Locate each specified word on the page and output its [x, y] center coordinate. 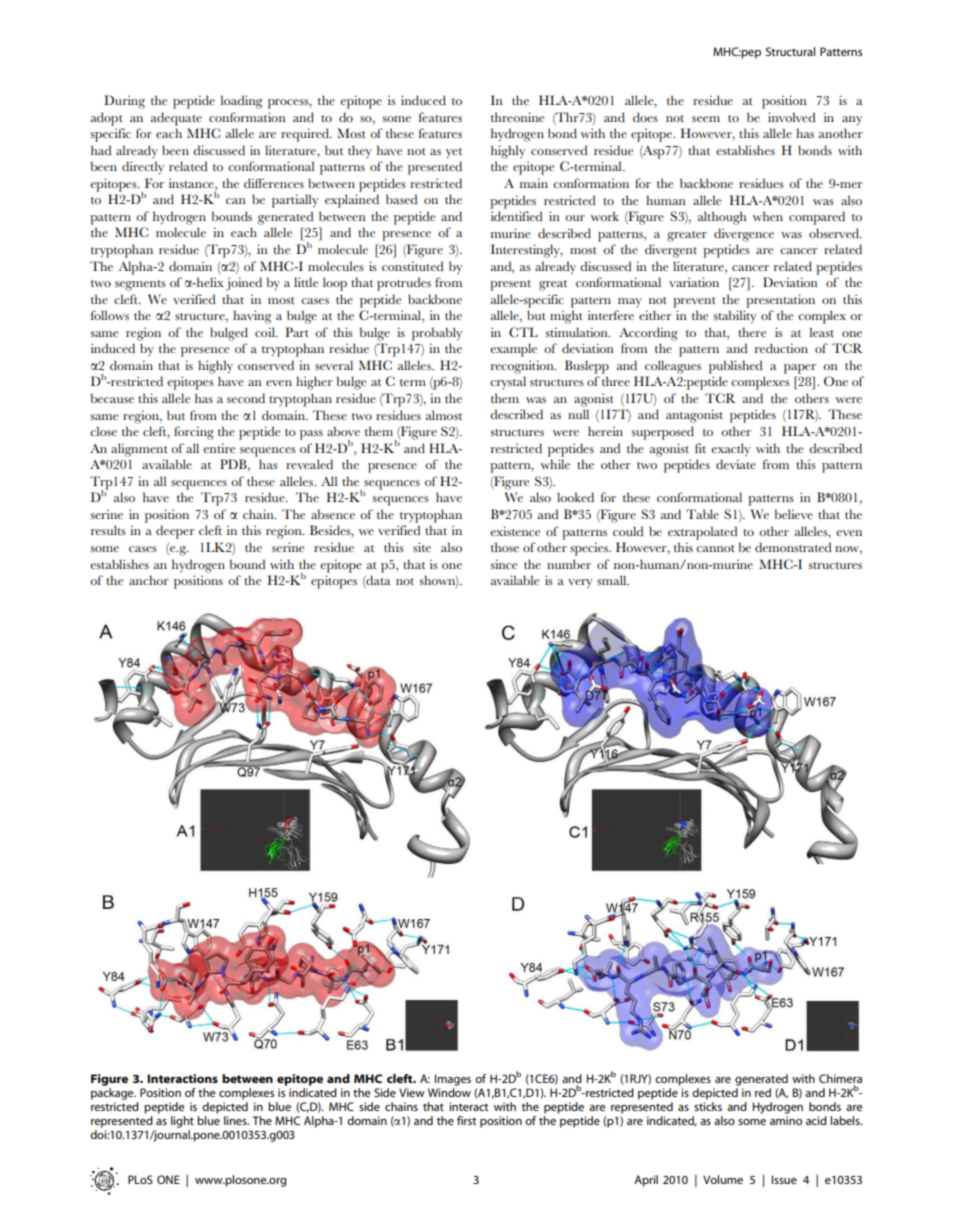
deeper [175, 532]
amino [786, 1120]
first [466, 1120]
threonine [517, 117]
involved [791, 117]
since [503, 564]
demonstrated [793, 547]
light [182, 1122]
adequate [176, 119]
